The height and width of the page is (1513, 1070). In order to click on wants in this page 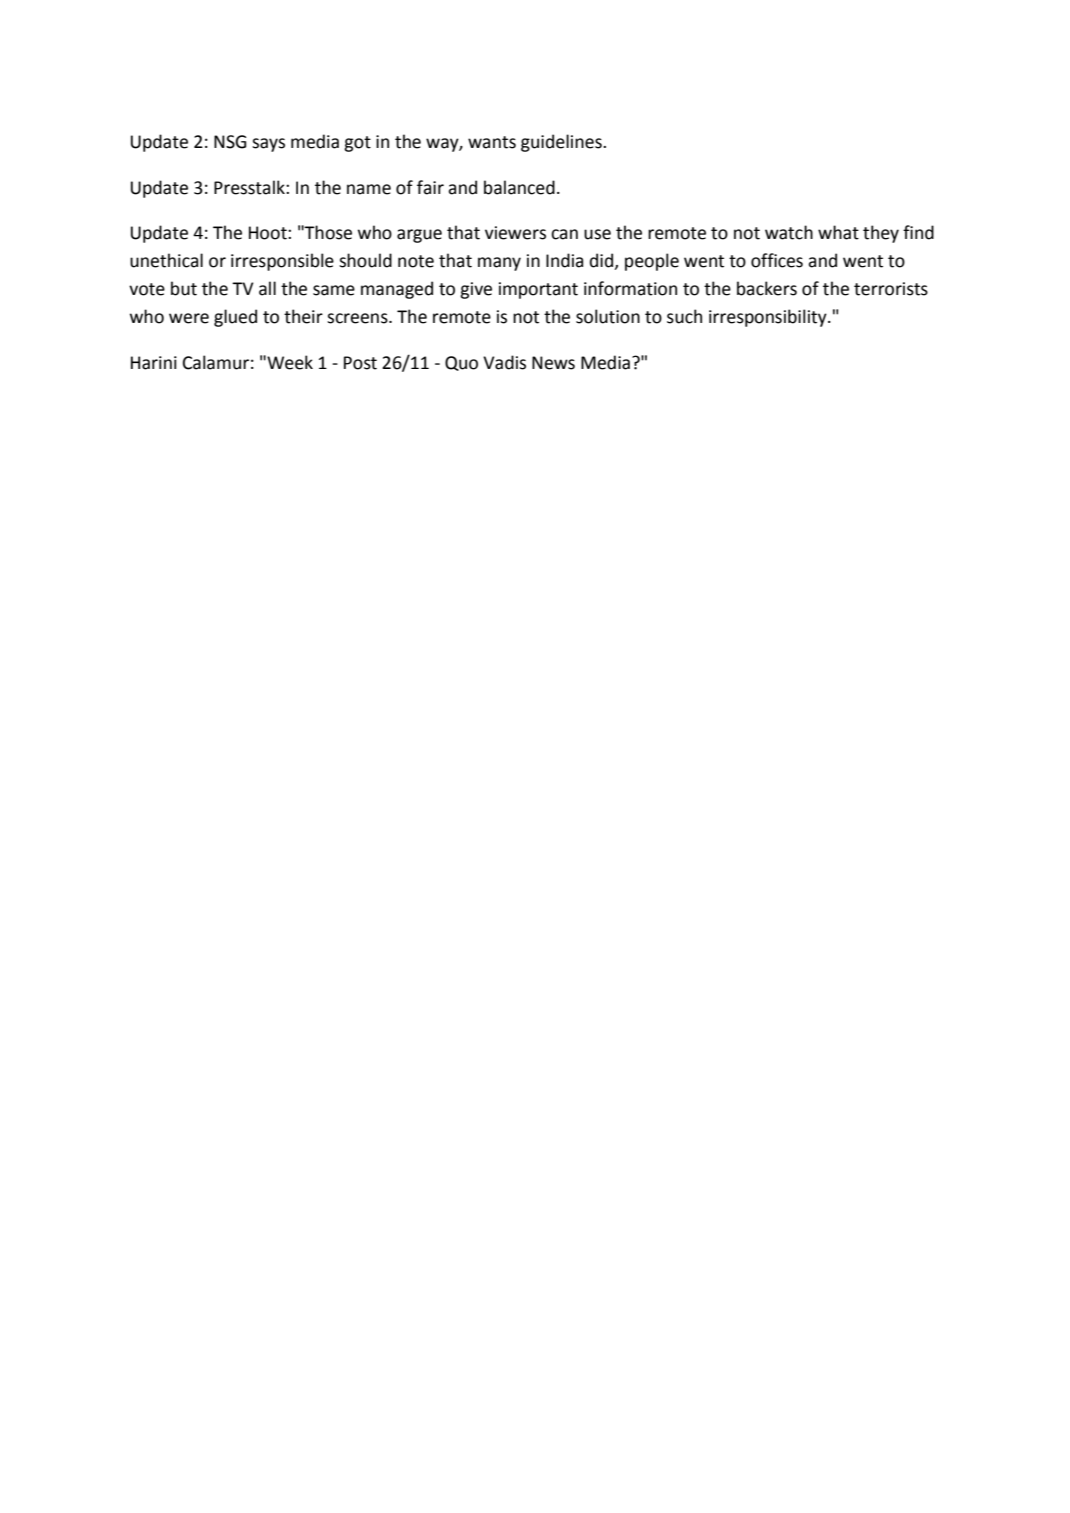, I will do `click(492, 142)`.
